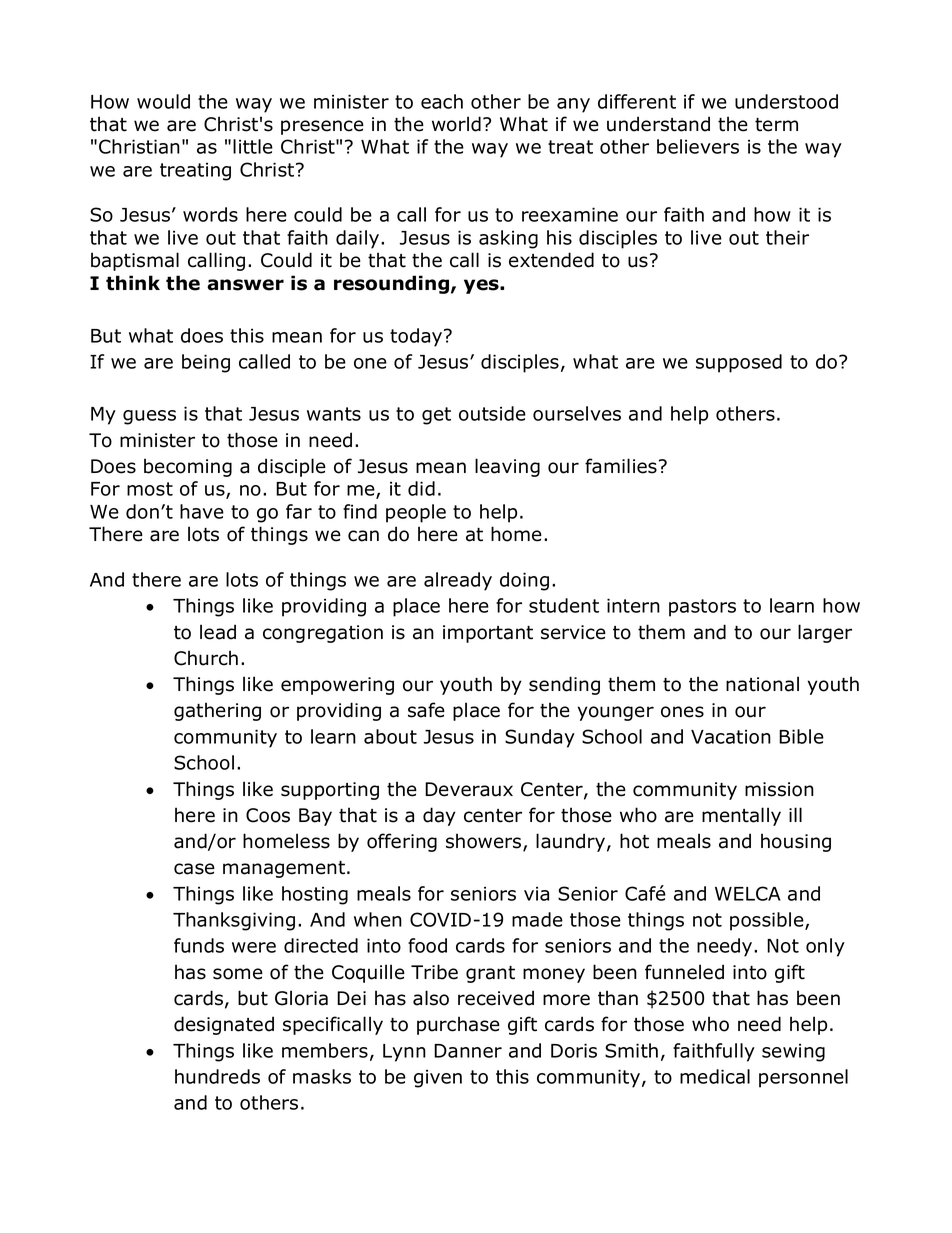 This image has height=1233, width=952. What do you see at coordinates (458, 581) in the image?
I see `already` at bounding box center [458, 581].
